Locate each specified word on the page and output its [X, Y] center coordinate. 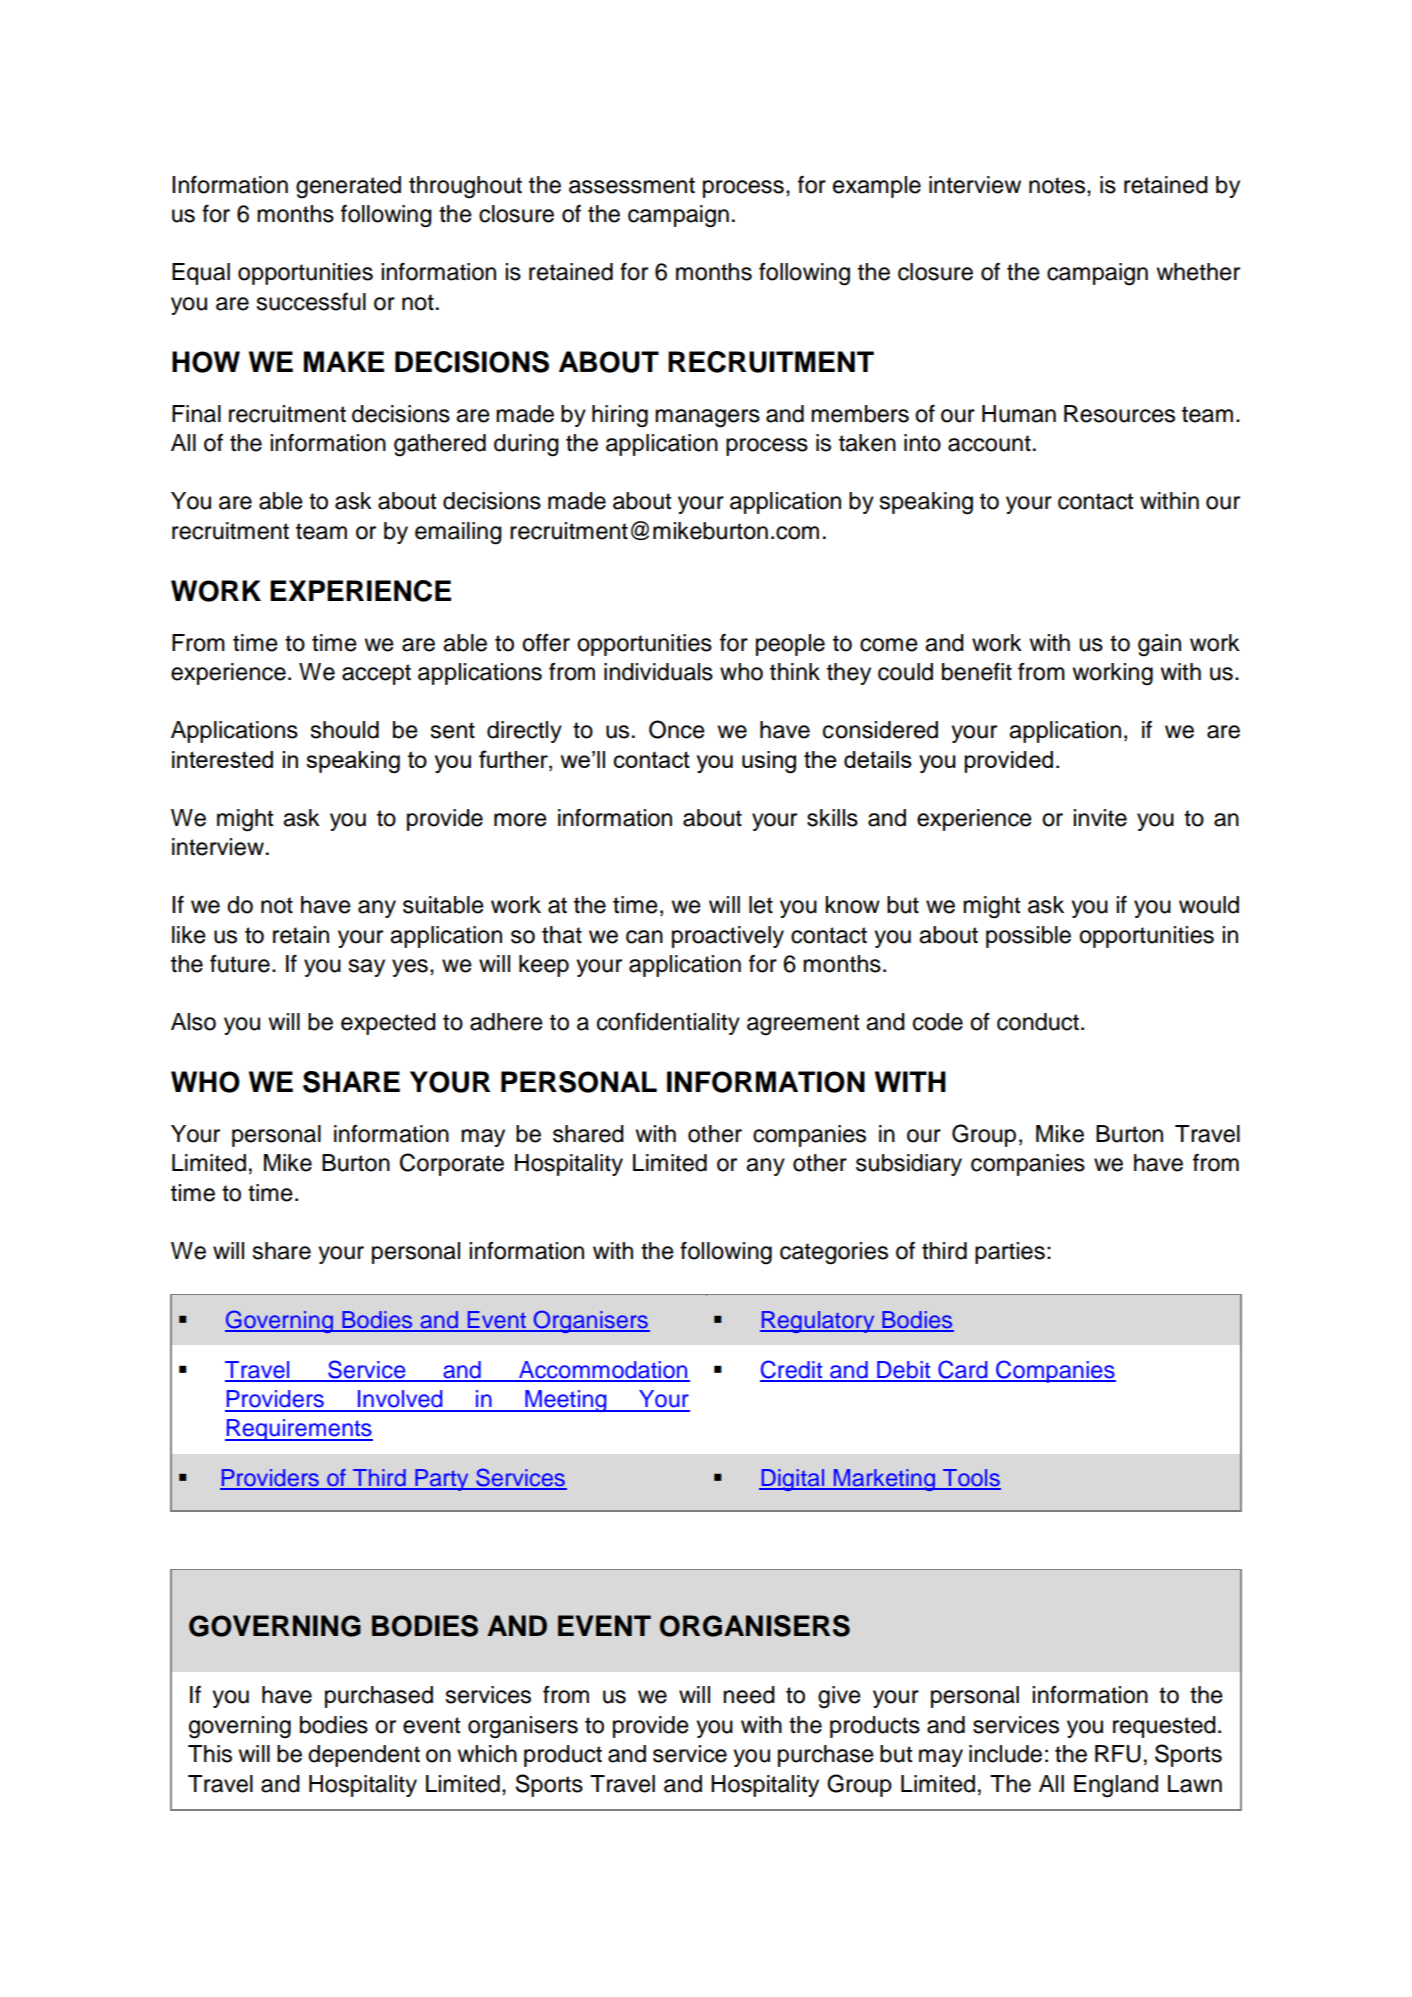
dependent [364, 1756]
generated [348, 187]
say [366, 968]
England [1116, 1786]
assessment [632, 185]
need [749, 1695]
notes [1058, 185]
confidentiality [668, 1024]
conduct [1038, 1022]
